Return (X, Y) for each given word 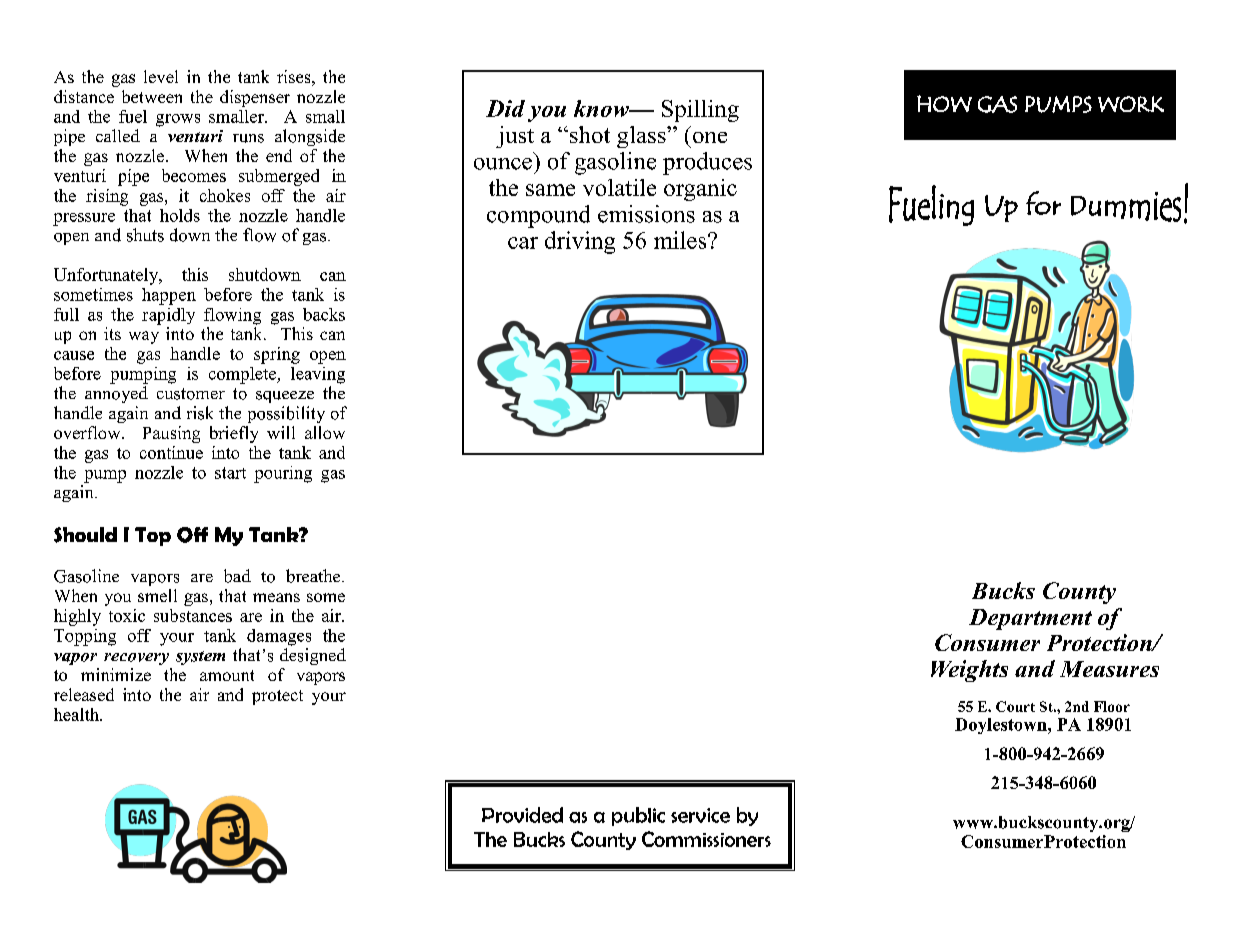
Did (505, 108)
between (152, 96)
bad (237, 576)
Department (1030, 619)
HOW (944, 103)
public (638, 816)
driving (580, 242)
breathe (314, 576)
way (144, 337)
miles (681, 240)
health (77, 714)
